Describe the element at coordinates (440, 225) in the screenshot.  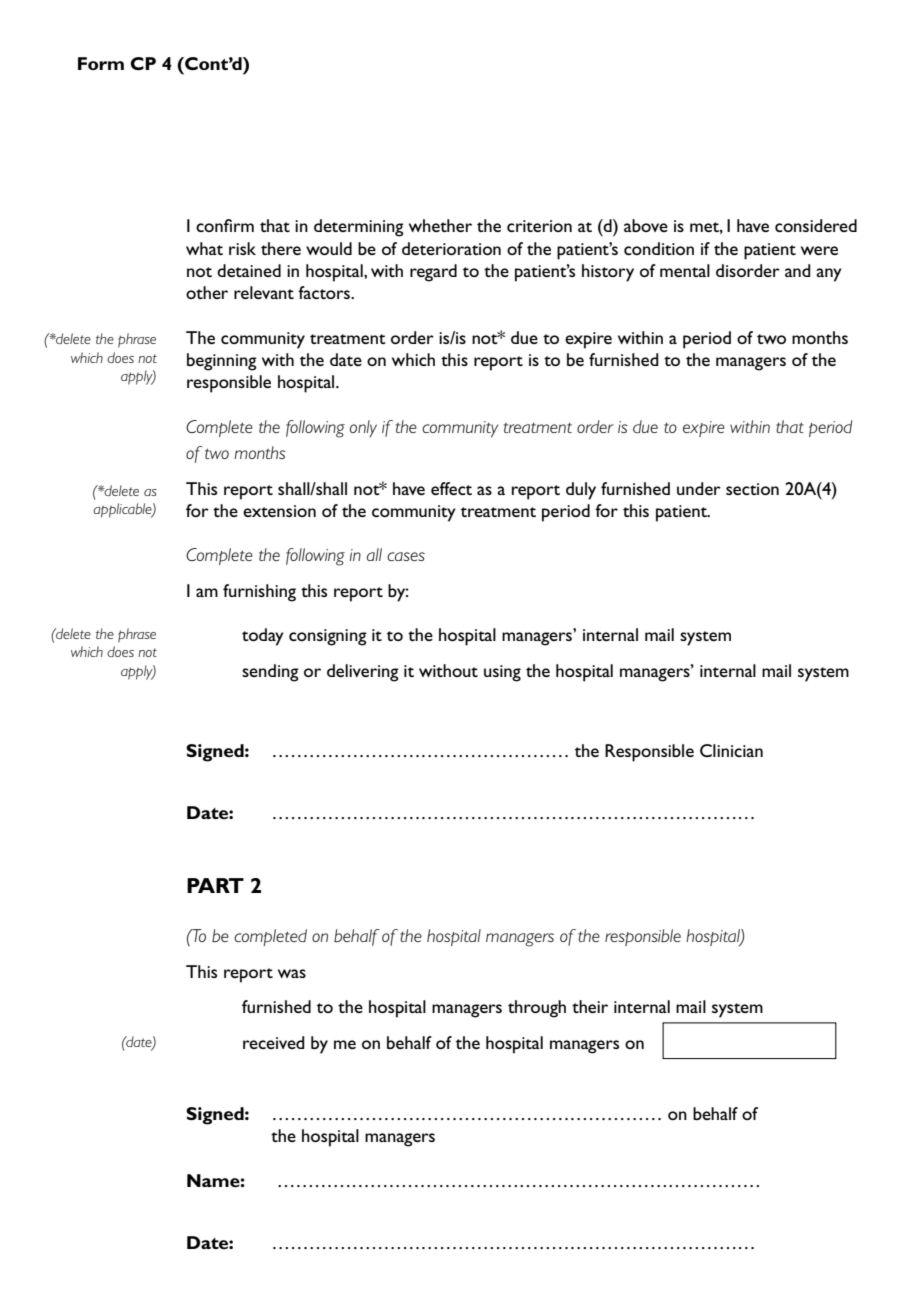
I see `whether` at that location.
